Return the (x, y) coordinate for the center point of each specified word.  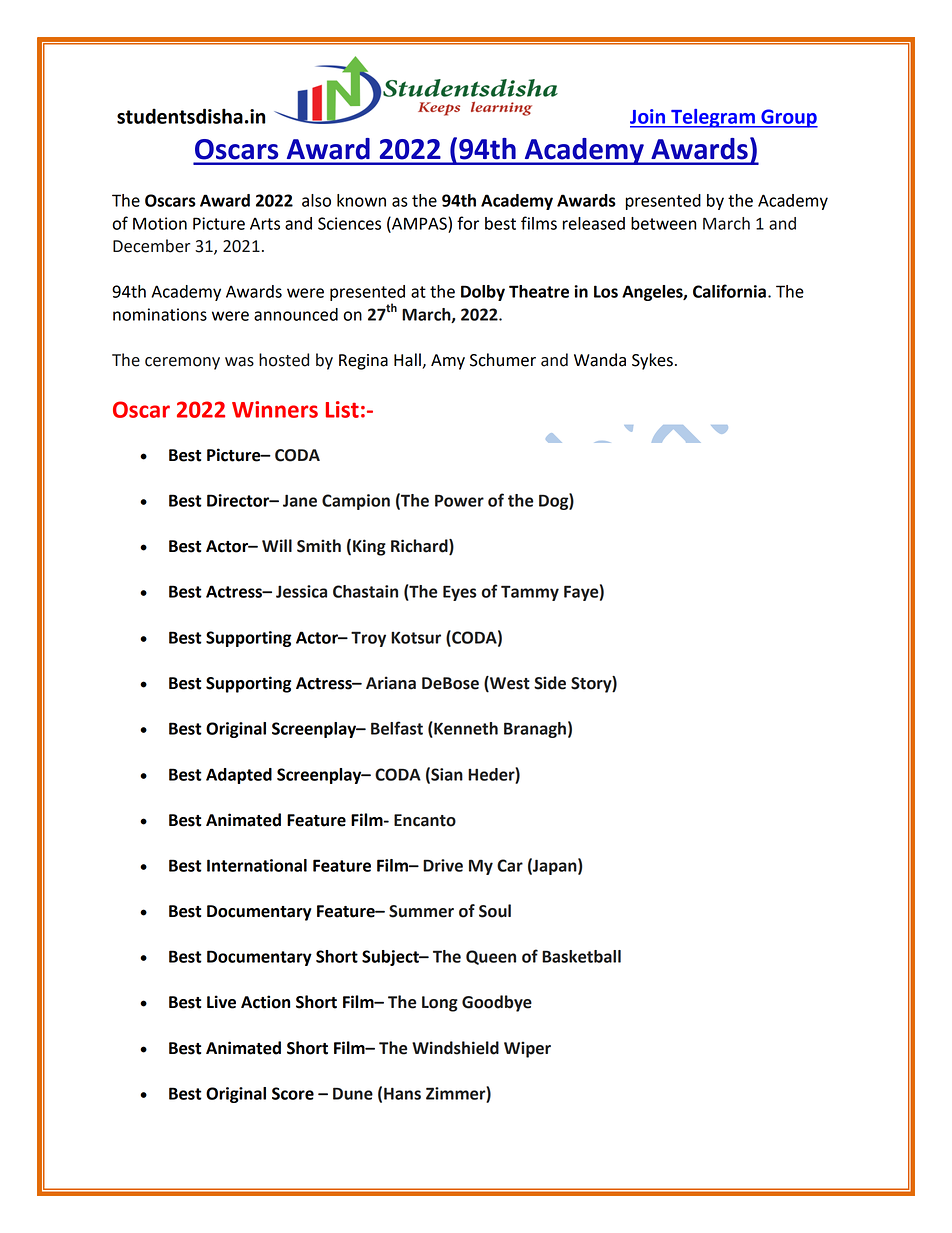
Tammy (530, 593)
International (257, 865)
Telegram (713, 118)
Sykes (652, 361)
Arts (265, 223)
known (361, 200)
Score (293, 1093)
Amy (448, 362)
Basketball (581, 956)
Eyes (459, 593)
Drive (443, 865)
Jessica (301, 591)
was (239, 362)
